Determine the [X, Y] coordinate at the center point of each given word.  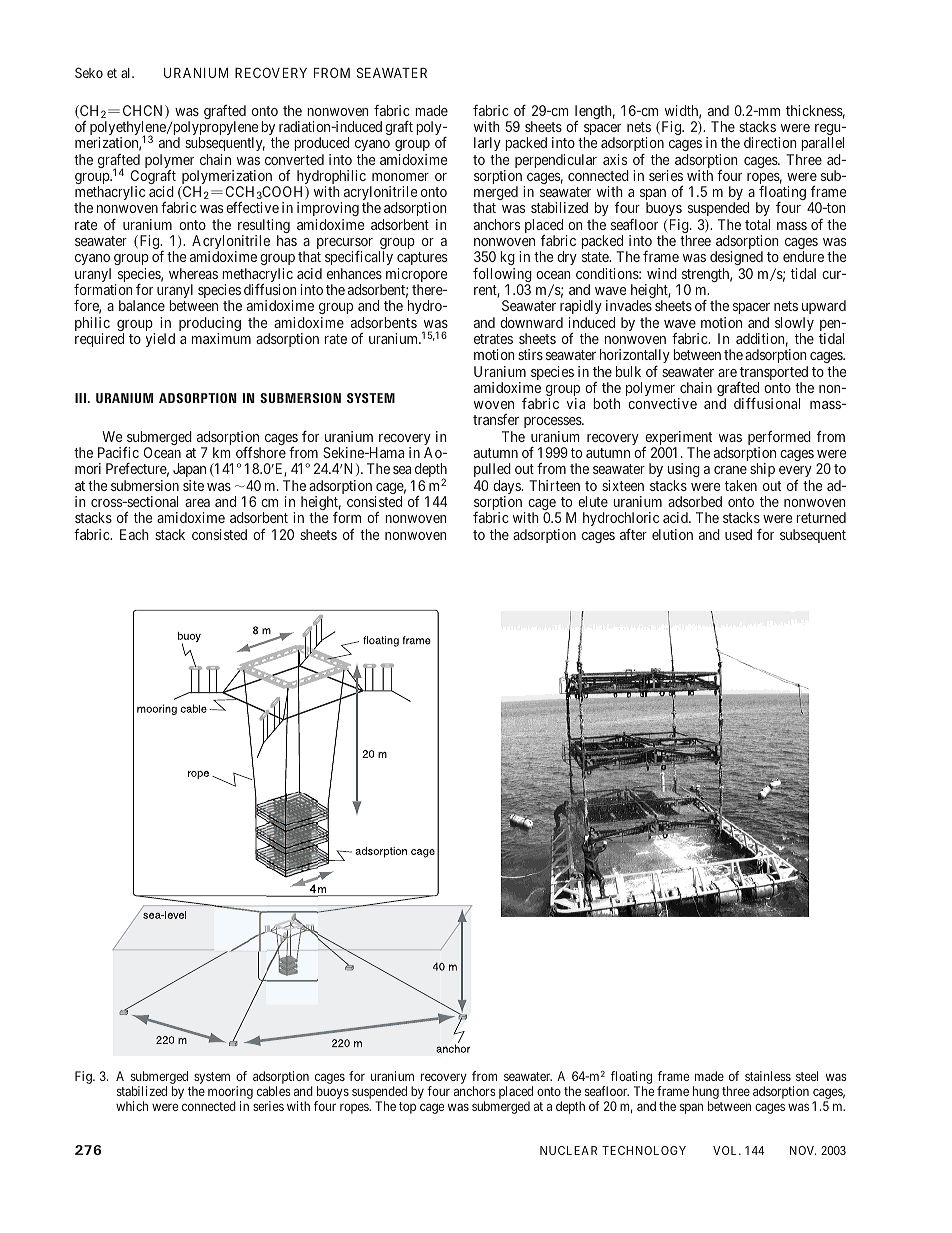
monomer [400, 177]
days [507, 488]
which [132, 1106]
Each [134, 534]
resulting [264, 227]
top [407, 1108]
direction [770, 142]
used [738, 534]
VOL [727, 1150]
